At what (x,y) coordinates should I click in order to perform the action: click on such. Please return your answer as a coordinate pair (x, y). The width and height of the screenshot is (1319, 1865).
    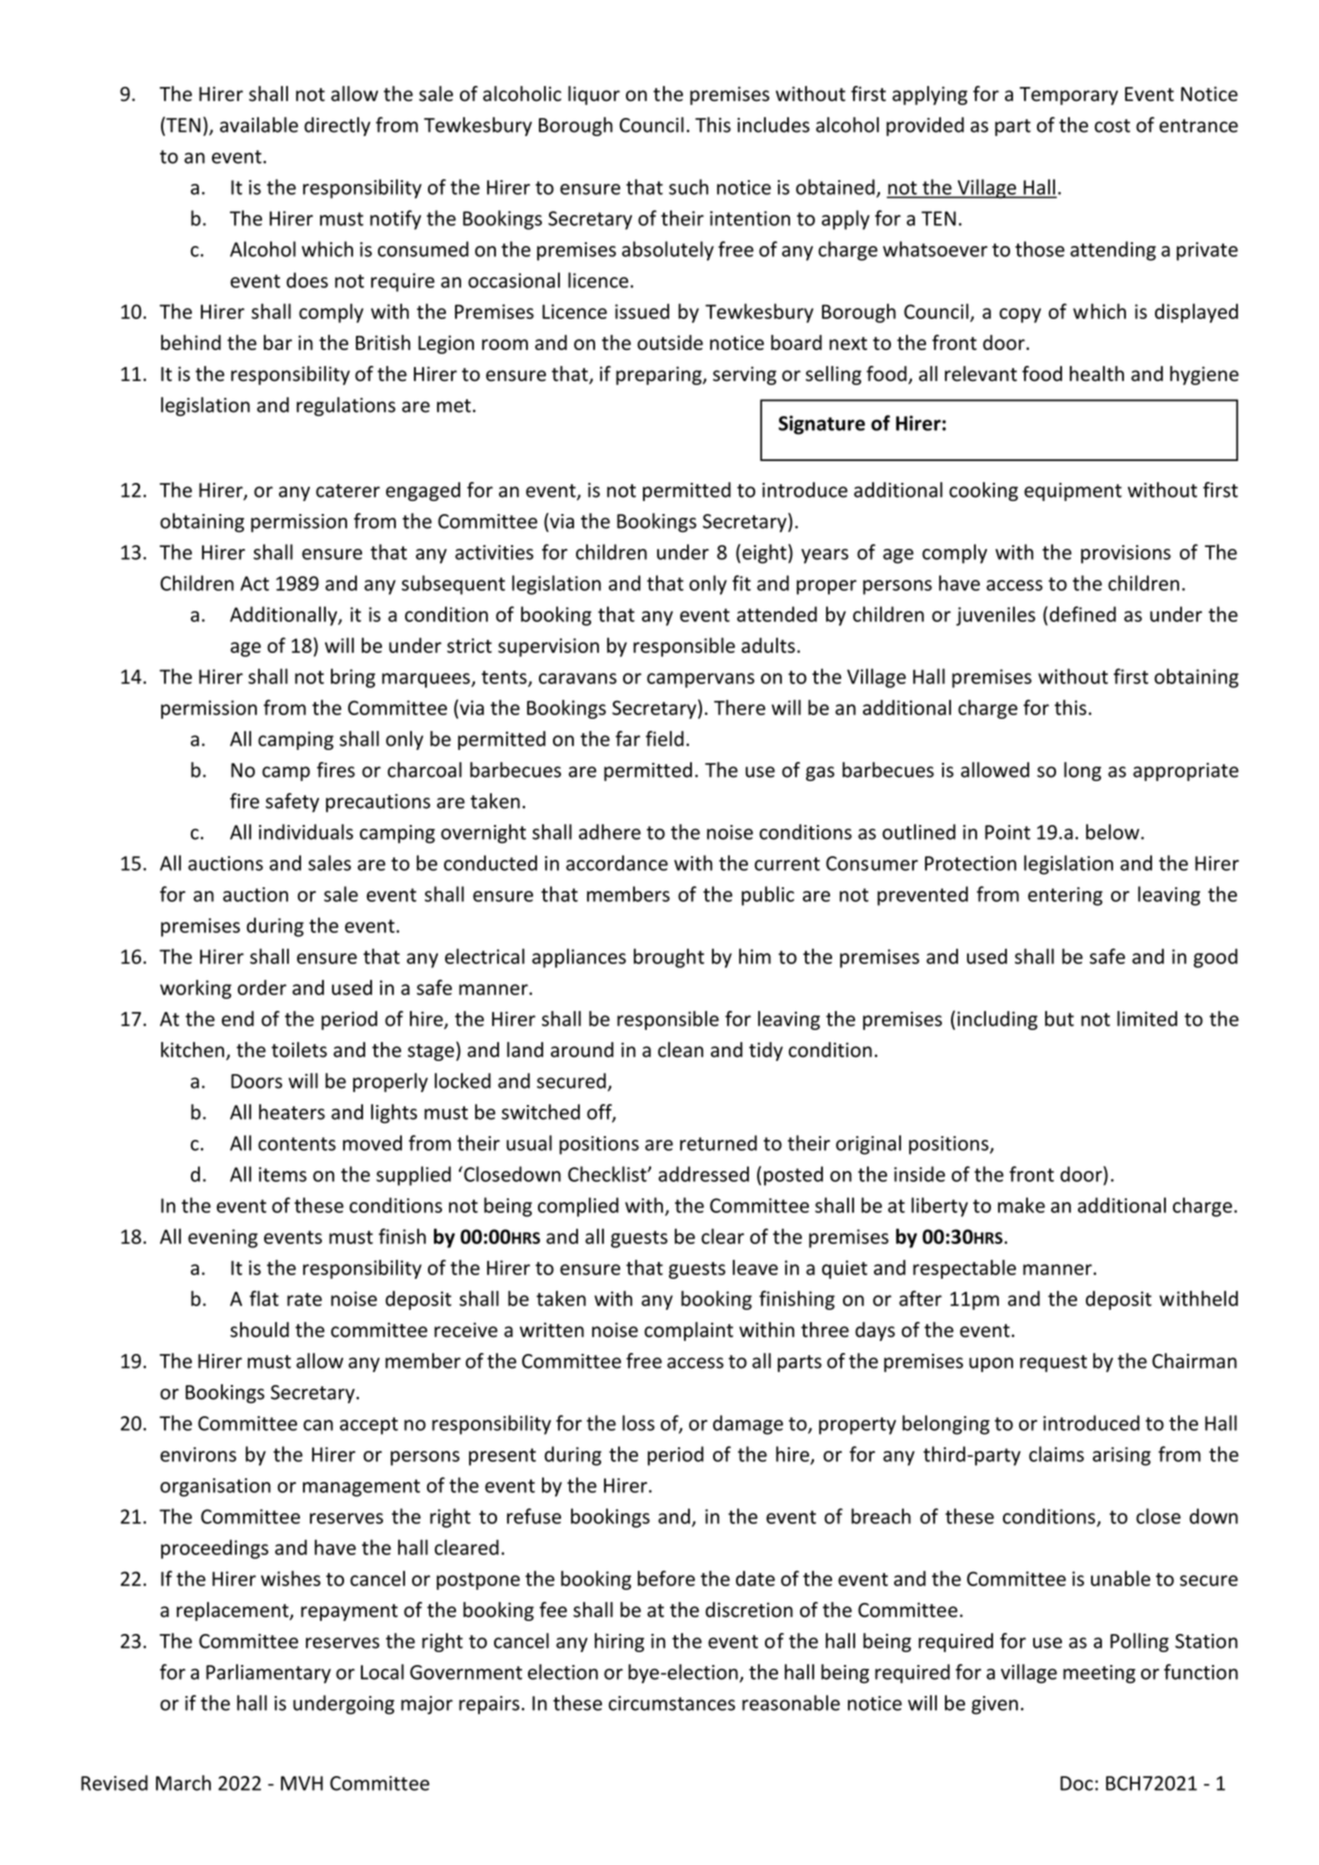
    Looking at the image, I should click on (688, 187).
